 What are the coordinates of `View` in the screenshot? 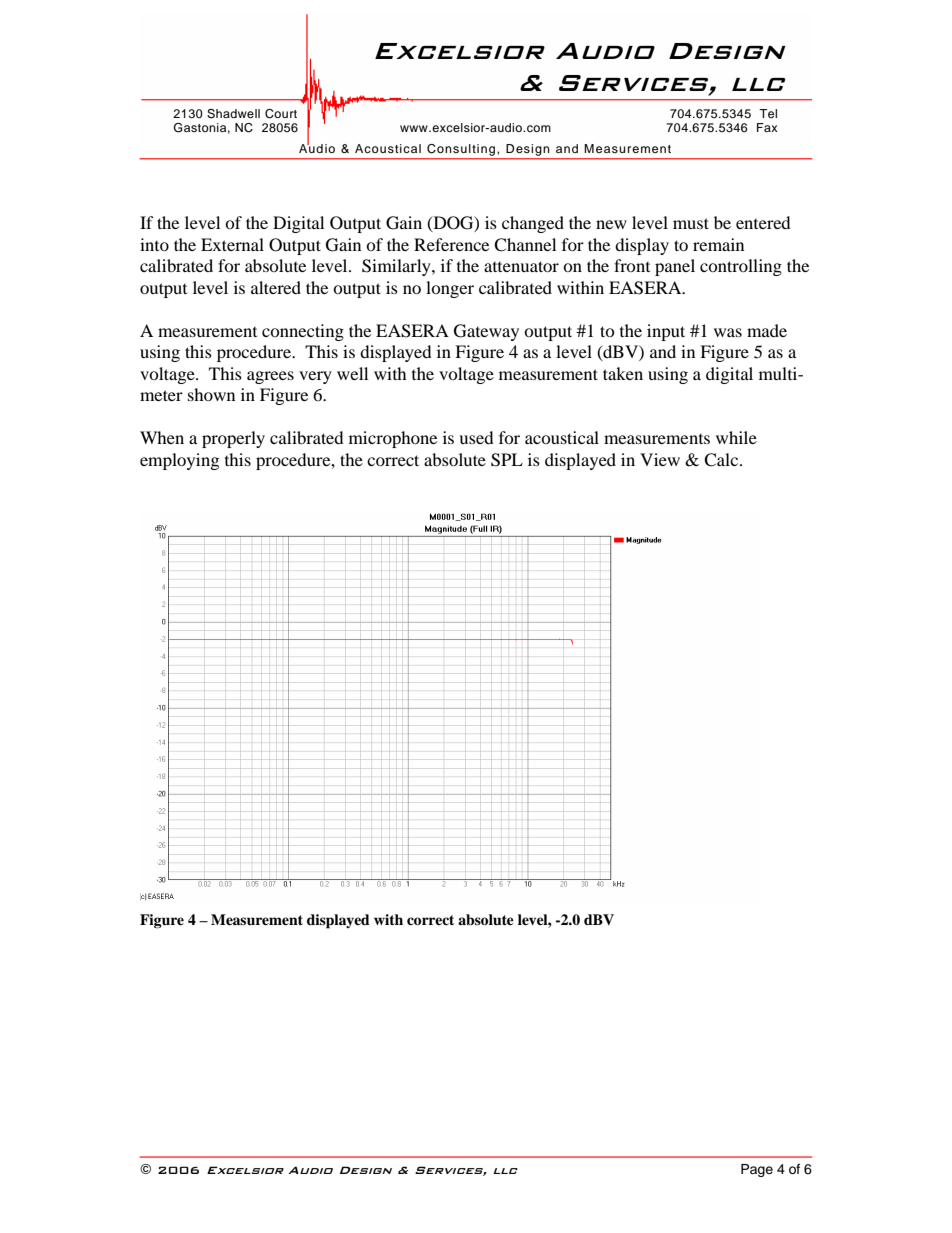 It's located at (660, 459).
